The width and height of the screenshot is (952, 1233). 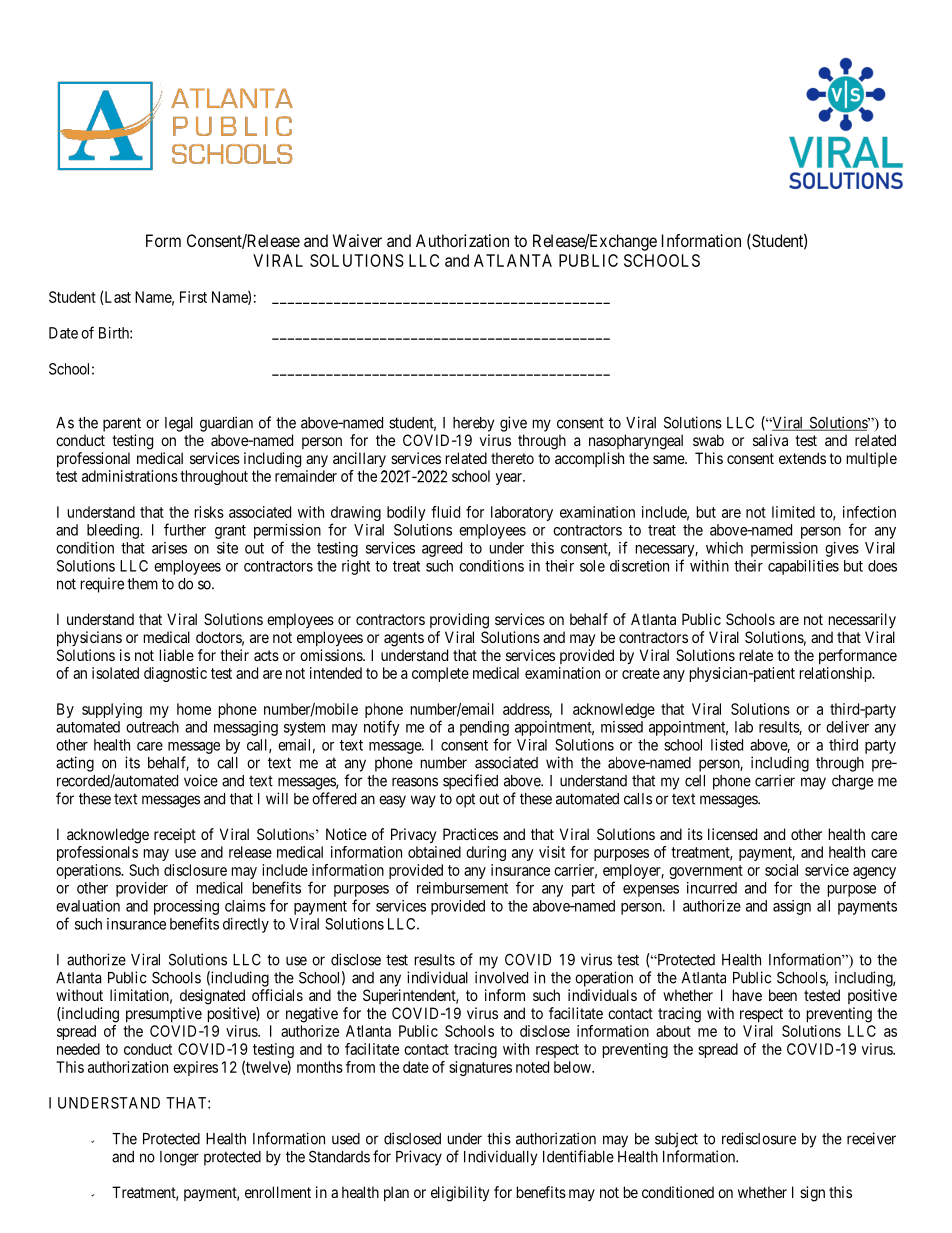 I want to click on Waiver, so click(x=357, y=240).
